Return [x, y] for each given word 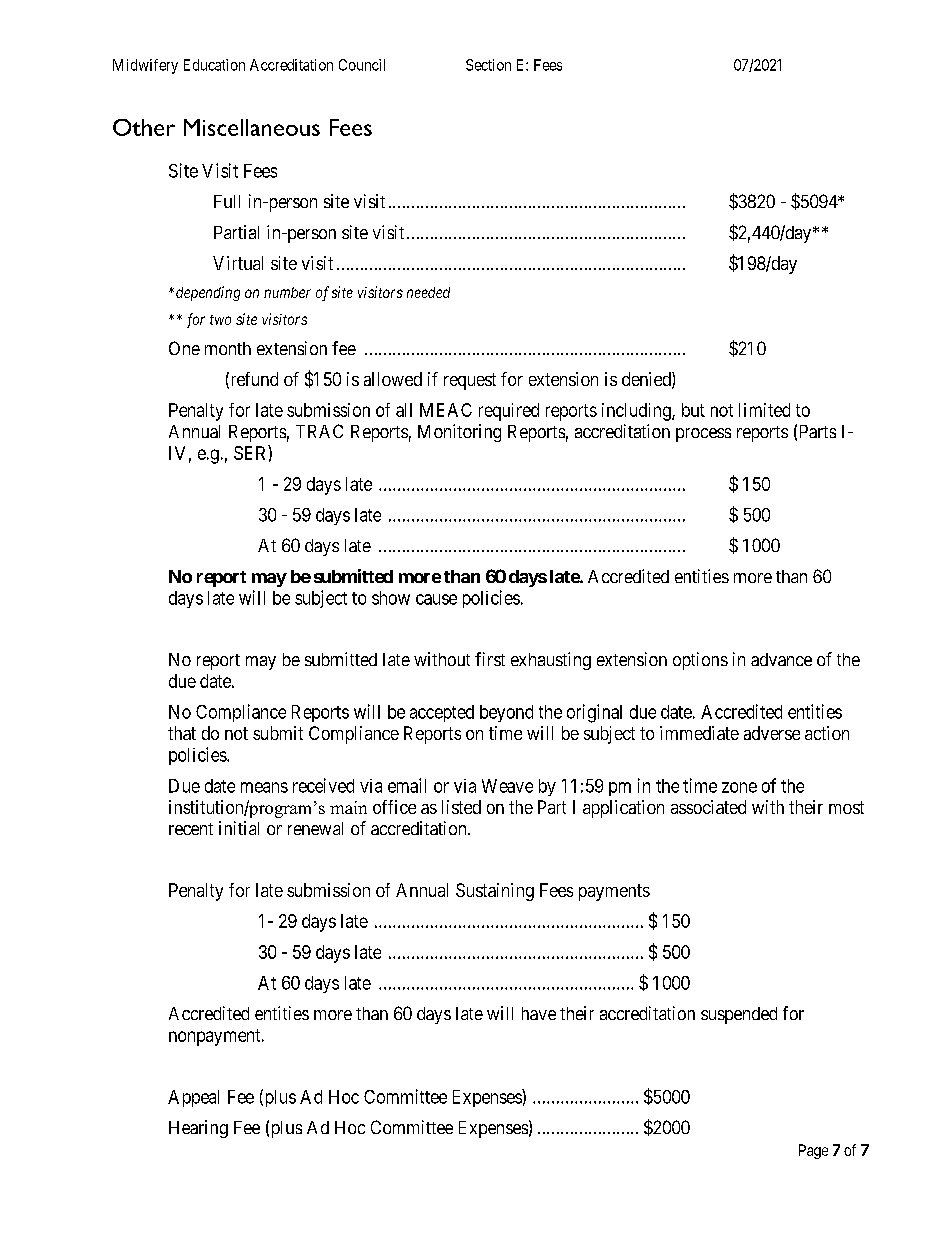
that [182, 733]
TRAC [319, 431]
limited [764, 410]
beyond [506, 713]
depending [208, 293]
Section [488, 65]
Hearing [198, 1129]
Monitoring [459, 433]
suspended [739, 1015]
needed [428, 292]
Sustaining [495, 892]
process [703, 435]
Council [362, 65]
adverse [772, 733]
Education [214, 65]
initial [239, 828]
